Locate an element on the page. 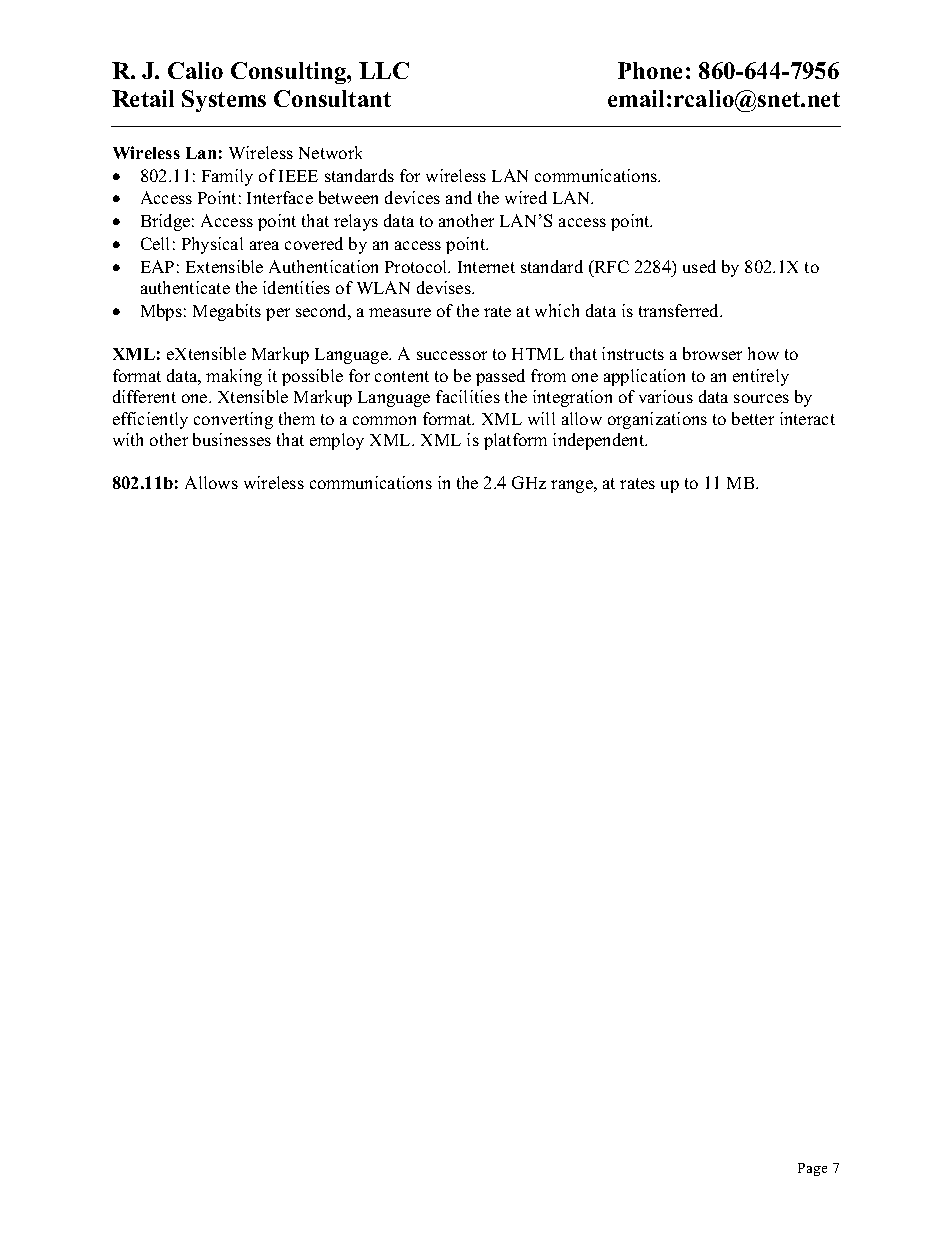 This page has width=952, height=1233. better is located at coordinates (753, 418).
